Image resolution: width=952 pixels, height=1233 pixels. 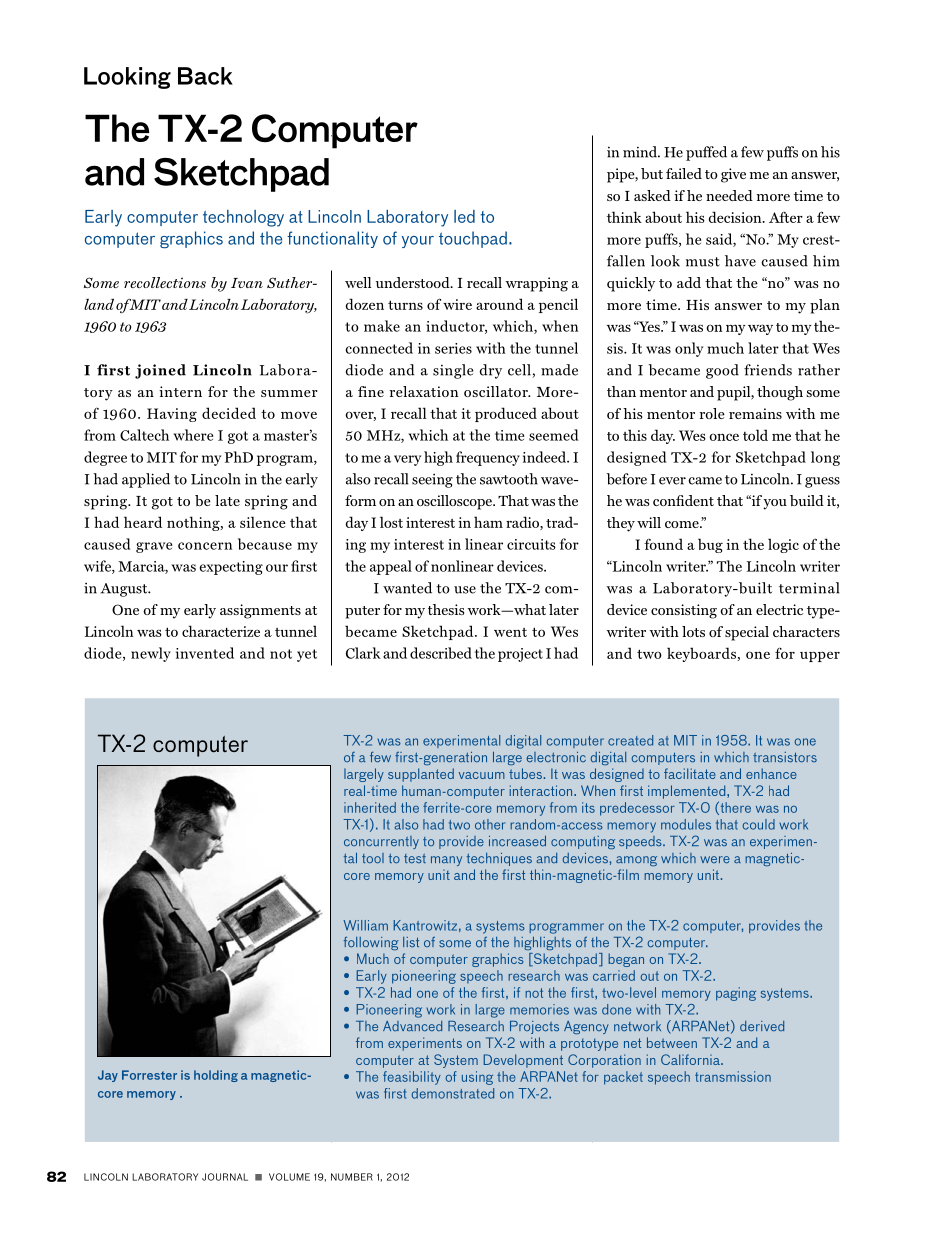 I want to click on puffed, so click(x=706, y=153).
